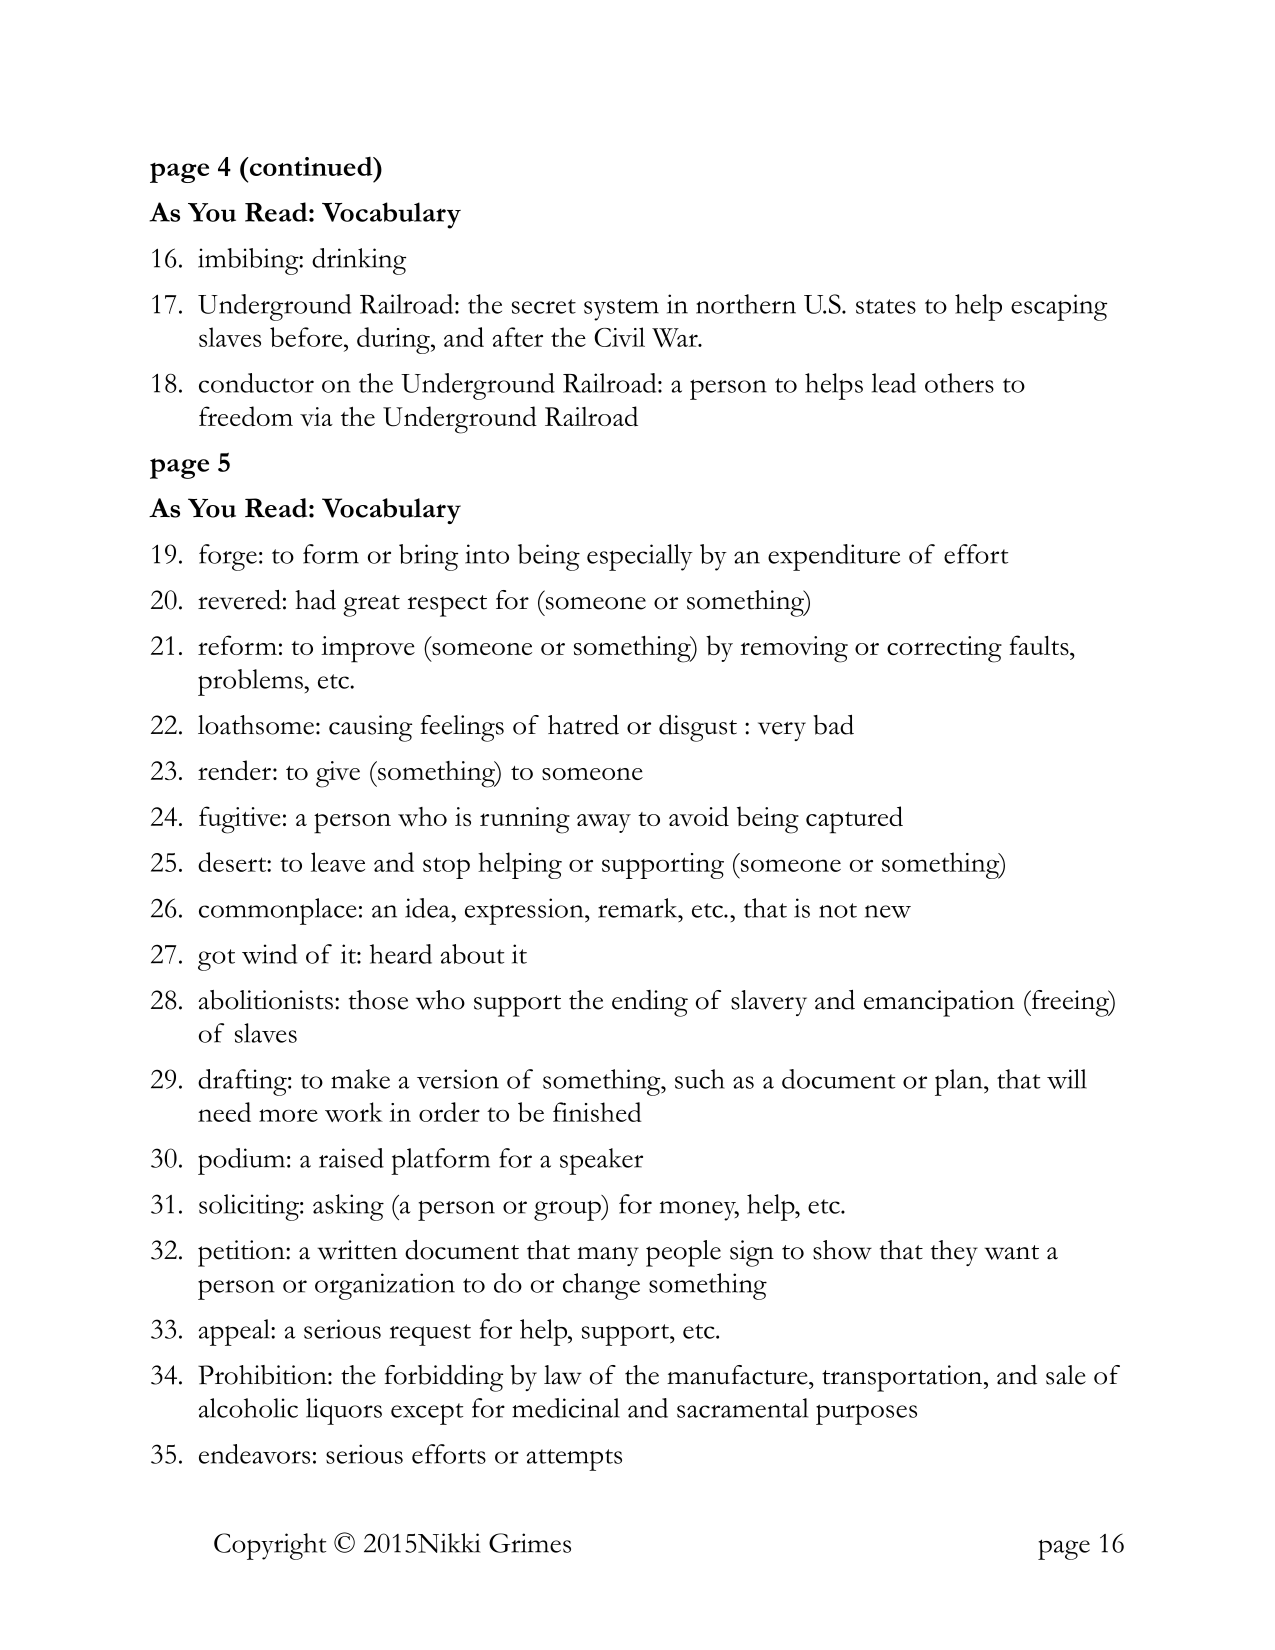  I want to click on Copyright, so click(270, 1546).
